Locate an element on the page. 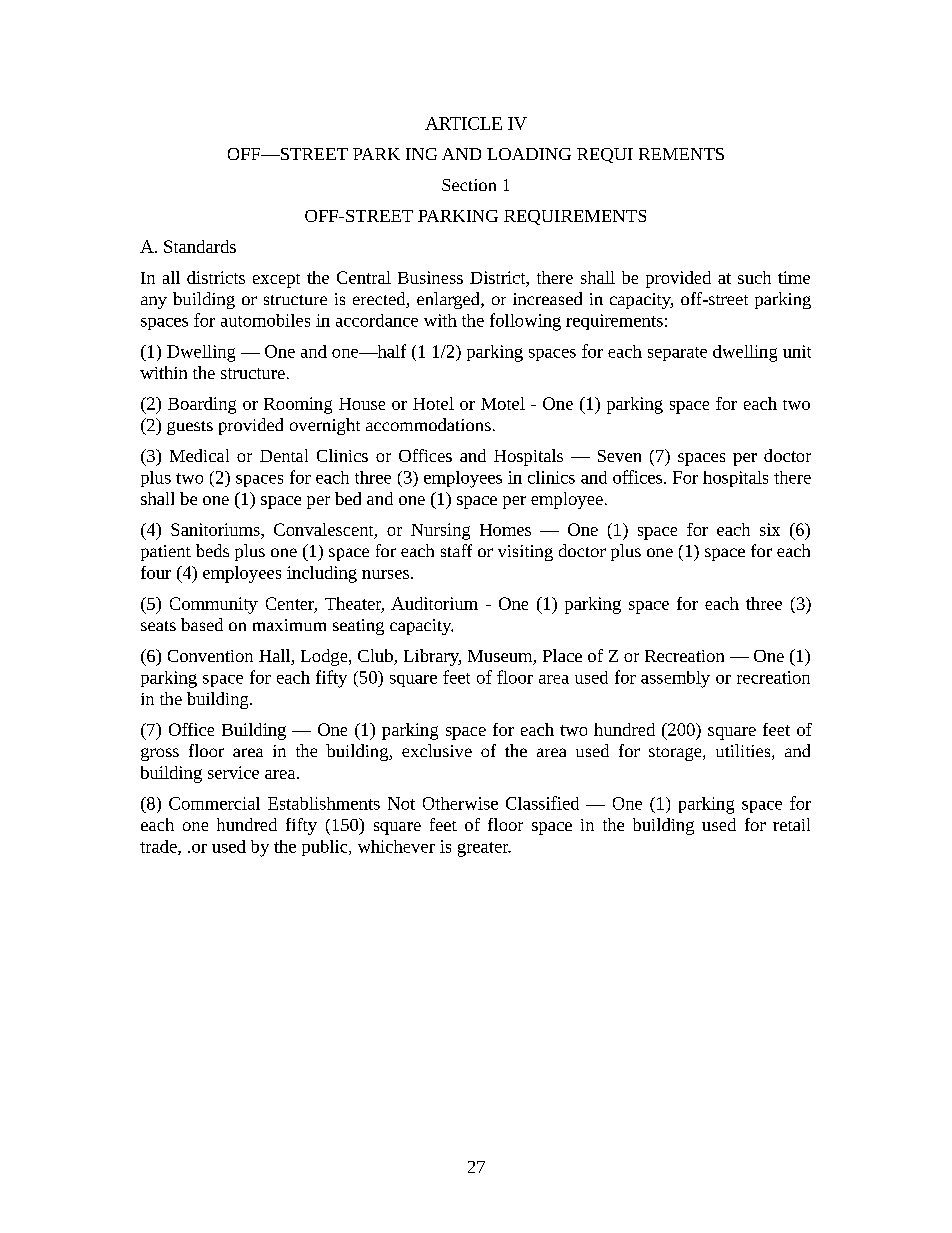 Image resolution: width=952 pixels, height=1233 pixels. retail is located at coordinates (791, 824).
